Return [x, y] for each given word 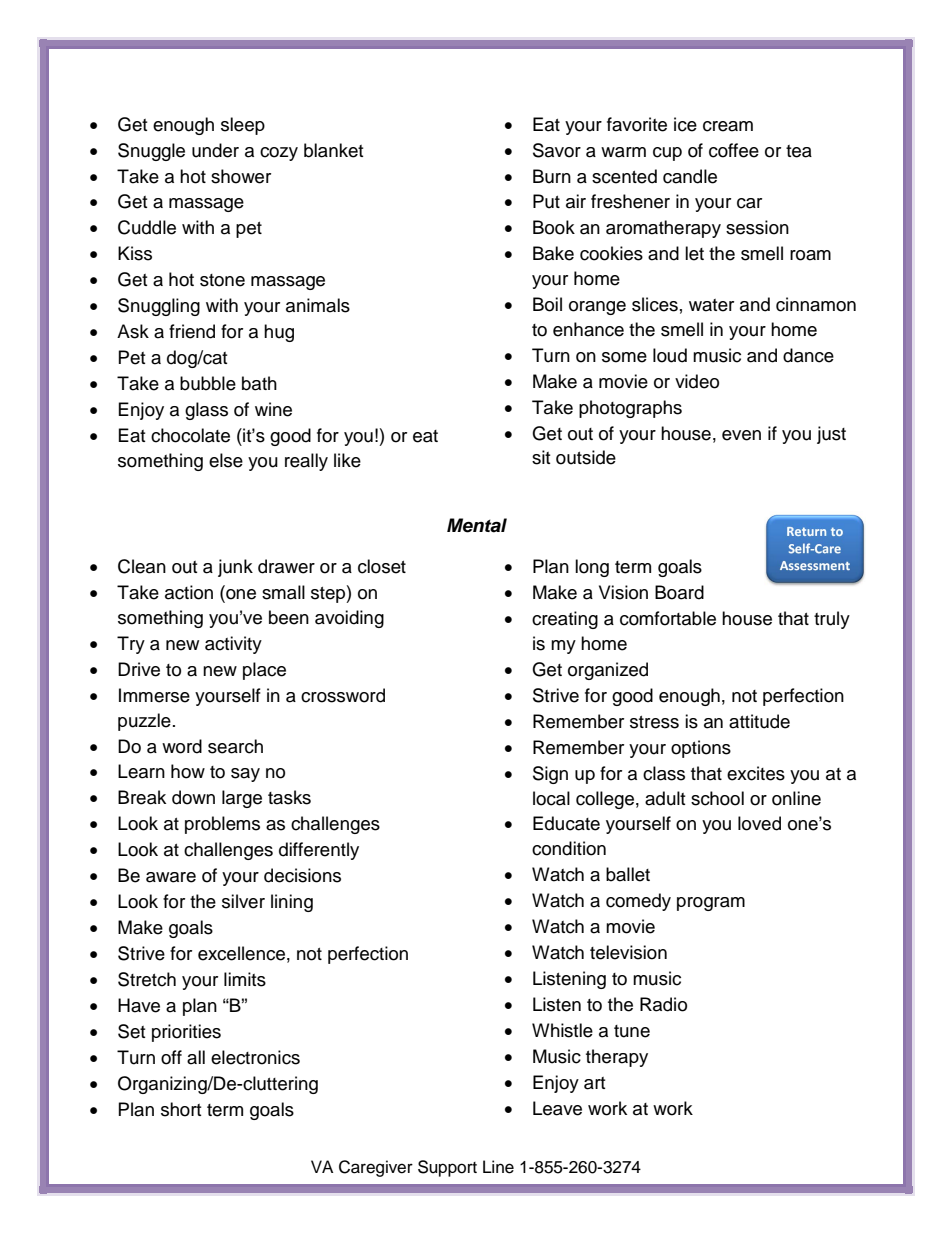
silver [243, 901]
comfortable [668, 618]
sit [541, 457]
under [215, 150]
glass [206, 411]
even [741, 435]
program [711, 904]
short [181, 1109]
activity [233, 645]
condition [569, 848]
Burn [552, 176]
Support [447, 1168]
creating [565, 620]
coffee [734, 150]
